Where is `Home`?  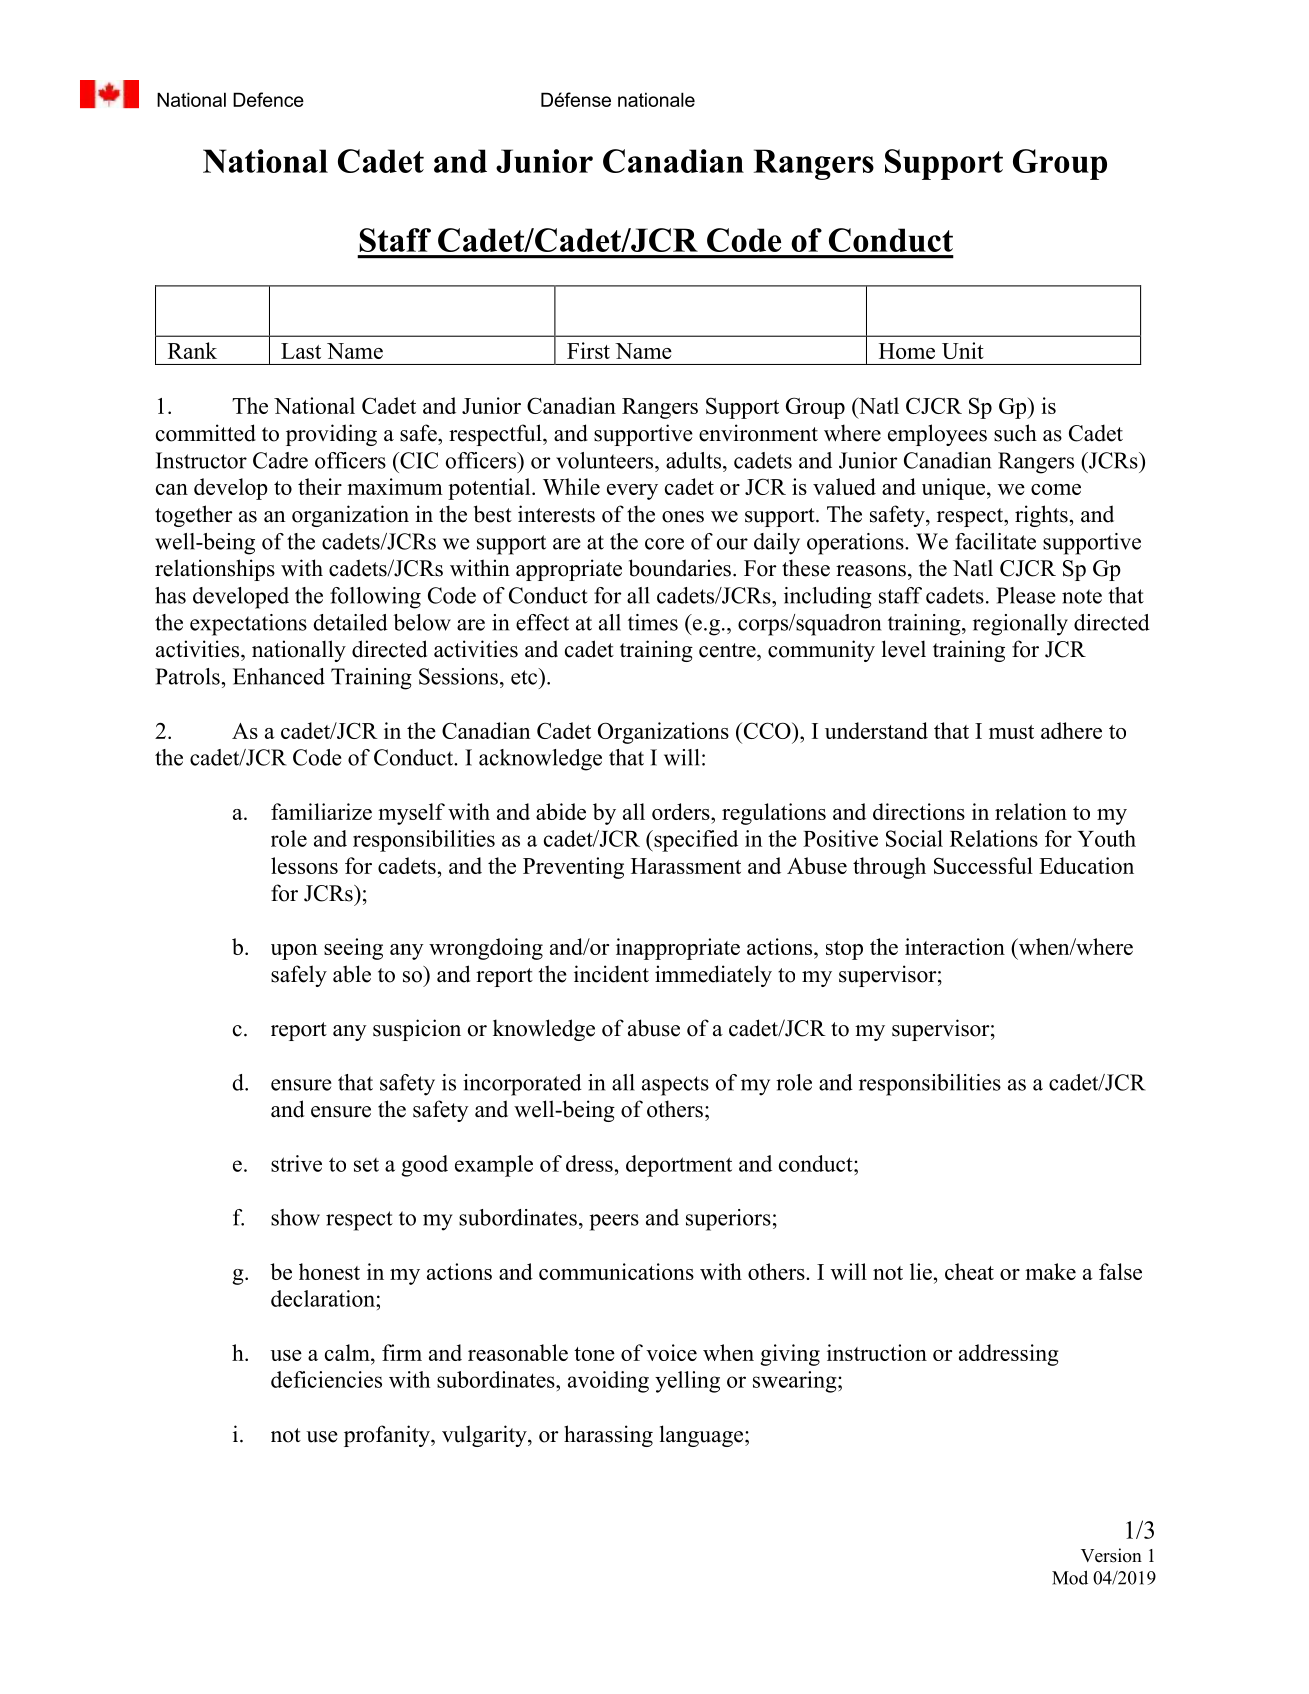 Home is located at coordinates (907, 351).
